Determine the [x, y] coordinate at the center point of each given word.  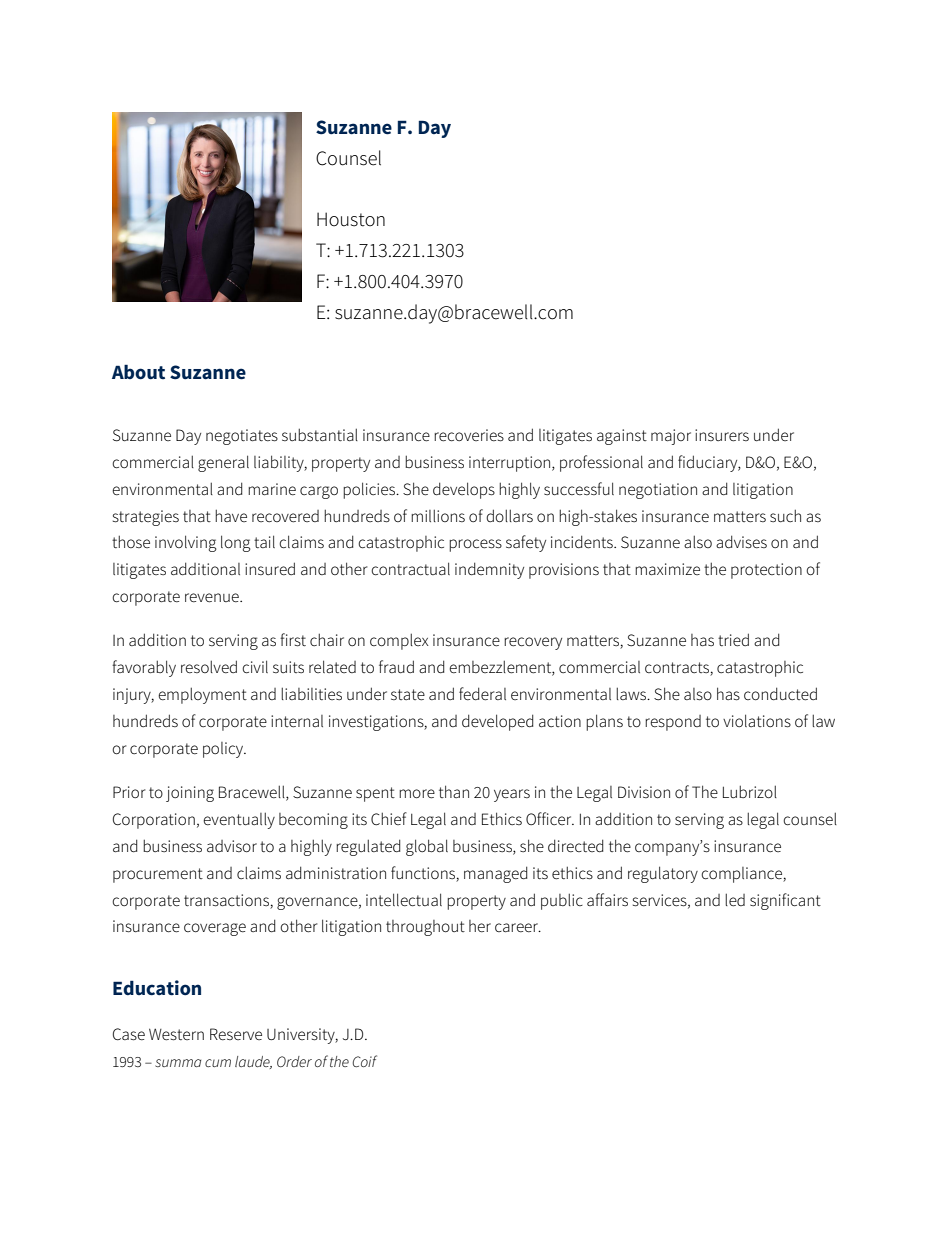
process [475, 545]
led [735, 900]
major [671, 437]
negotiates [242, 437]
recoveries [469, 435]
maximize [667, 569]
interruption [511, 464]
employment [202, 695]
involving [186, 543]
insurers [722, 435]
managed [496, 874]
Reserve [236, 1034]
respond [673, 723]
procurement [158, 875]
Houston [351, 219]
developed [498, 722]
